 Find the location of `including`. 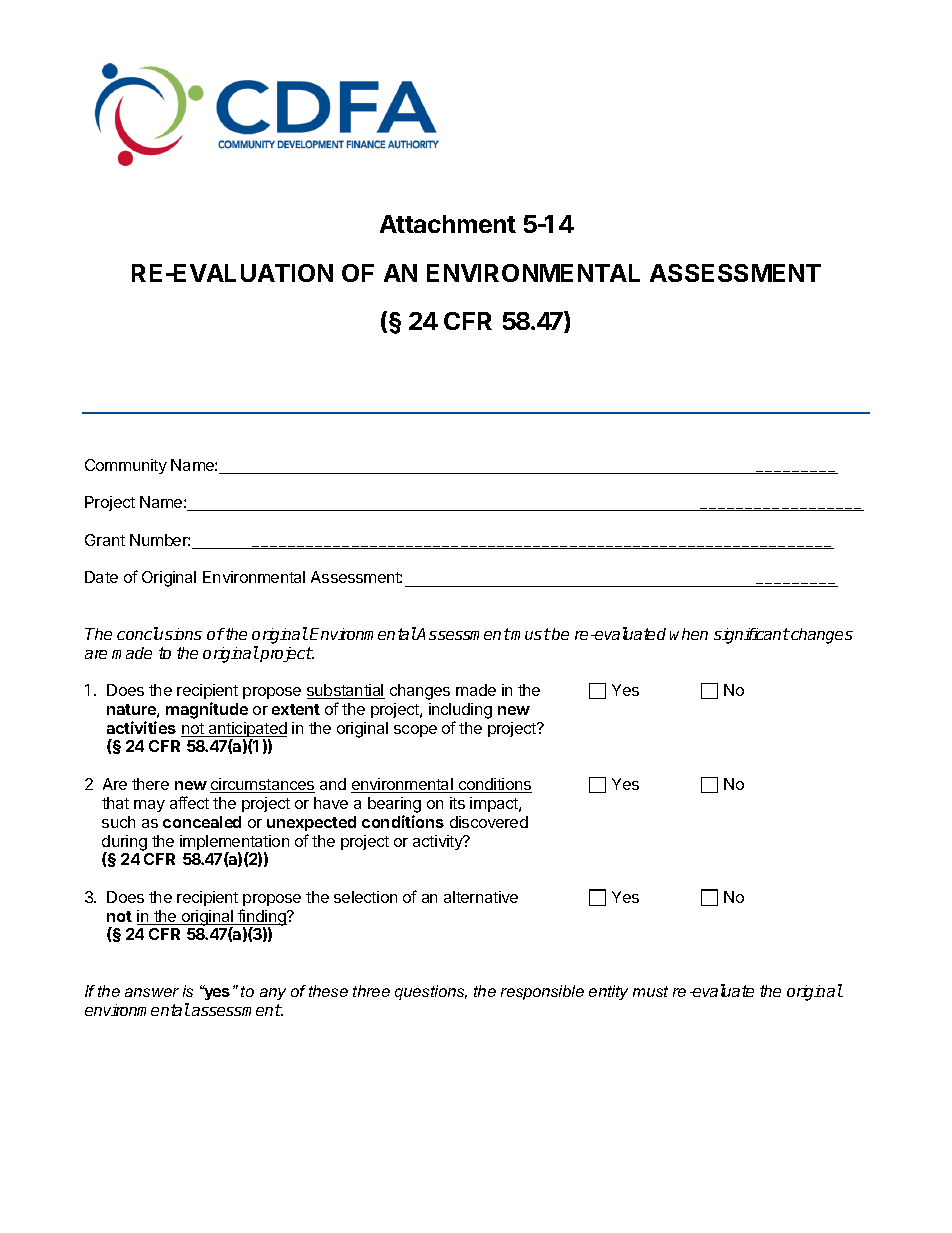

including is located at coordinates (460, 712).
